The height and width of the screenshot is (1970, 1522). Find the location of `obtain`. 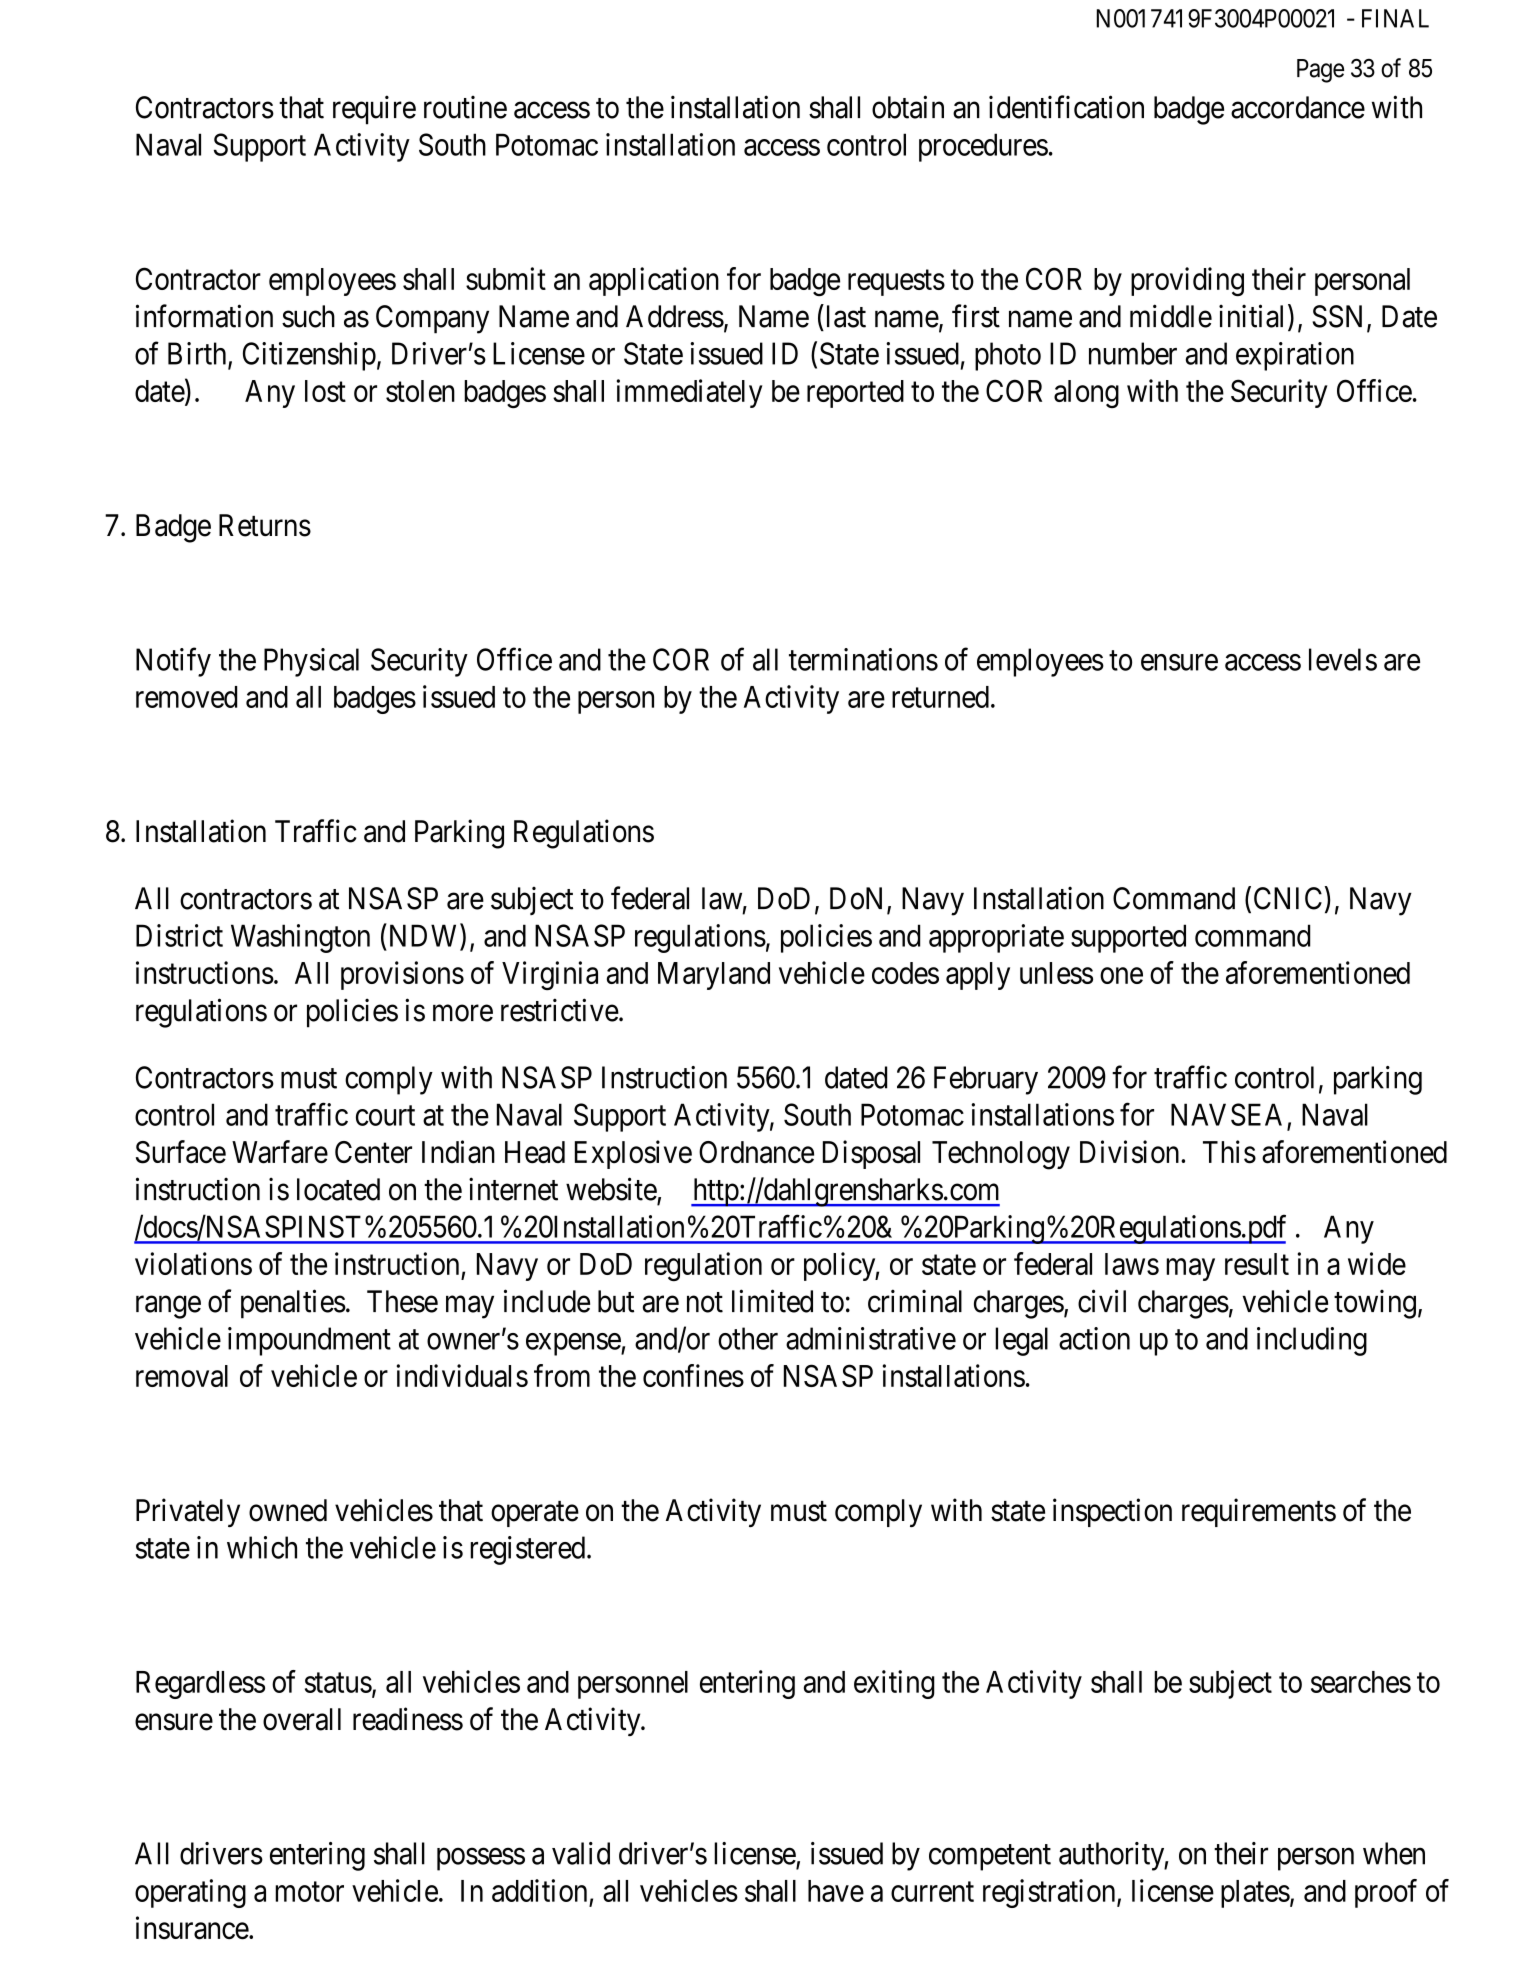

obtain is located at coordinates (908, 107).
